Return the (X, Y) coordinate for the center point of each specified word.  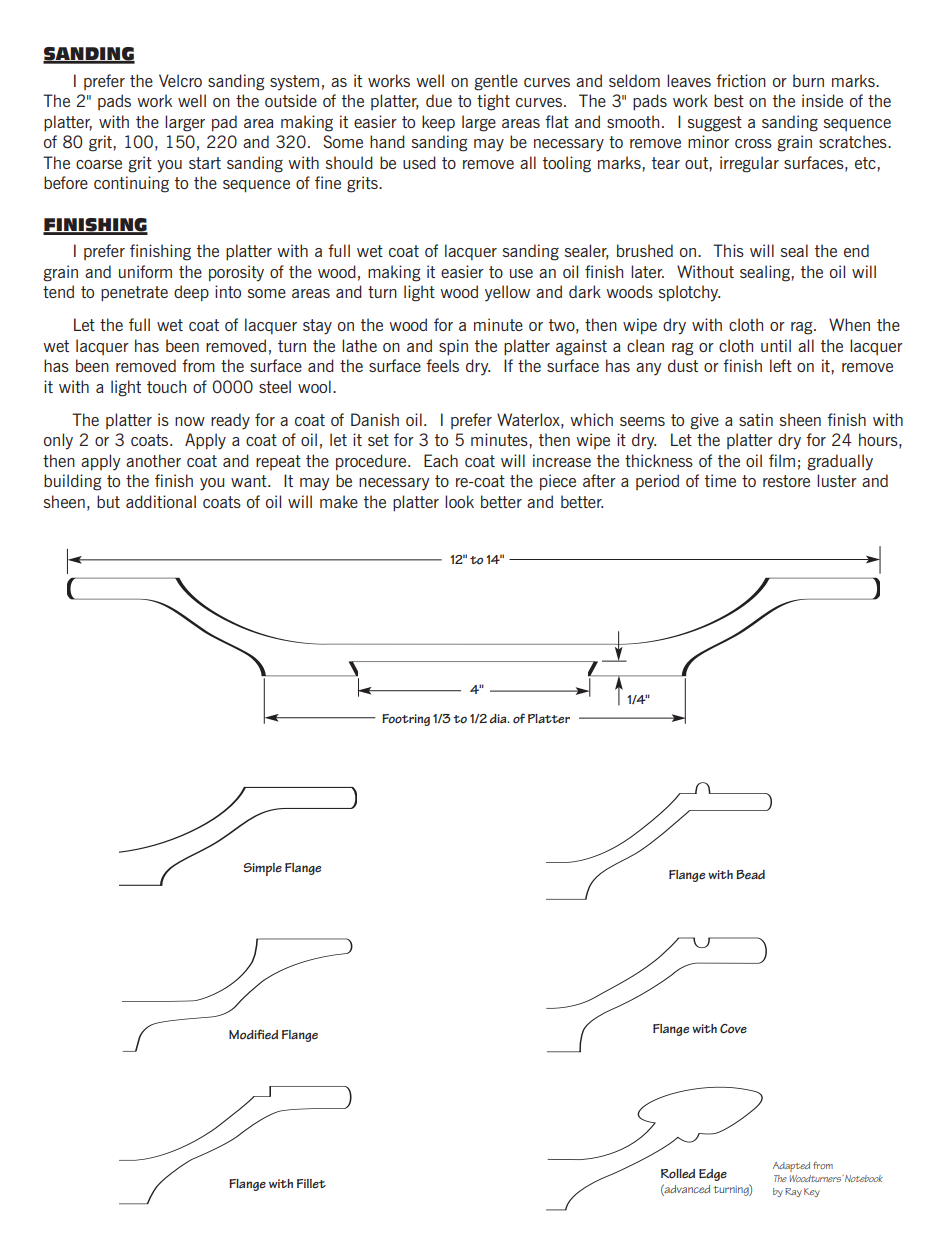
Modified (253, 1034)
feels (442, 365)
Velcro (180, 80)
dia (499, 718)
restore (786, 481)
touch (166, 386)
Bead (750, 874)
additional (161, 501)
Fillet (311, 1183)
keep (438, 123)
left (781, 365)
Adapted (791, 1167)
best (729, 100)
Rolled (678, 1174)
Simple (263, 869)
